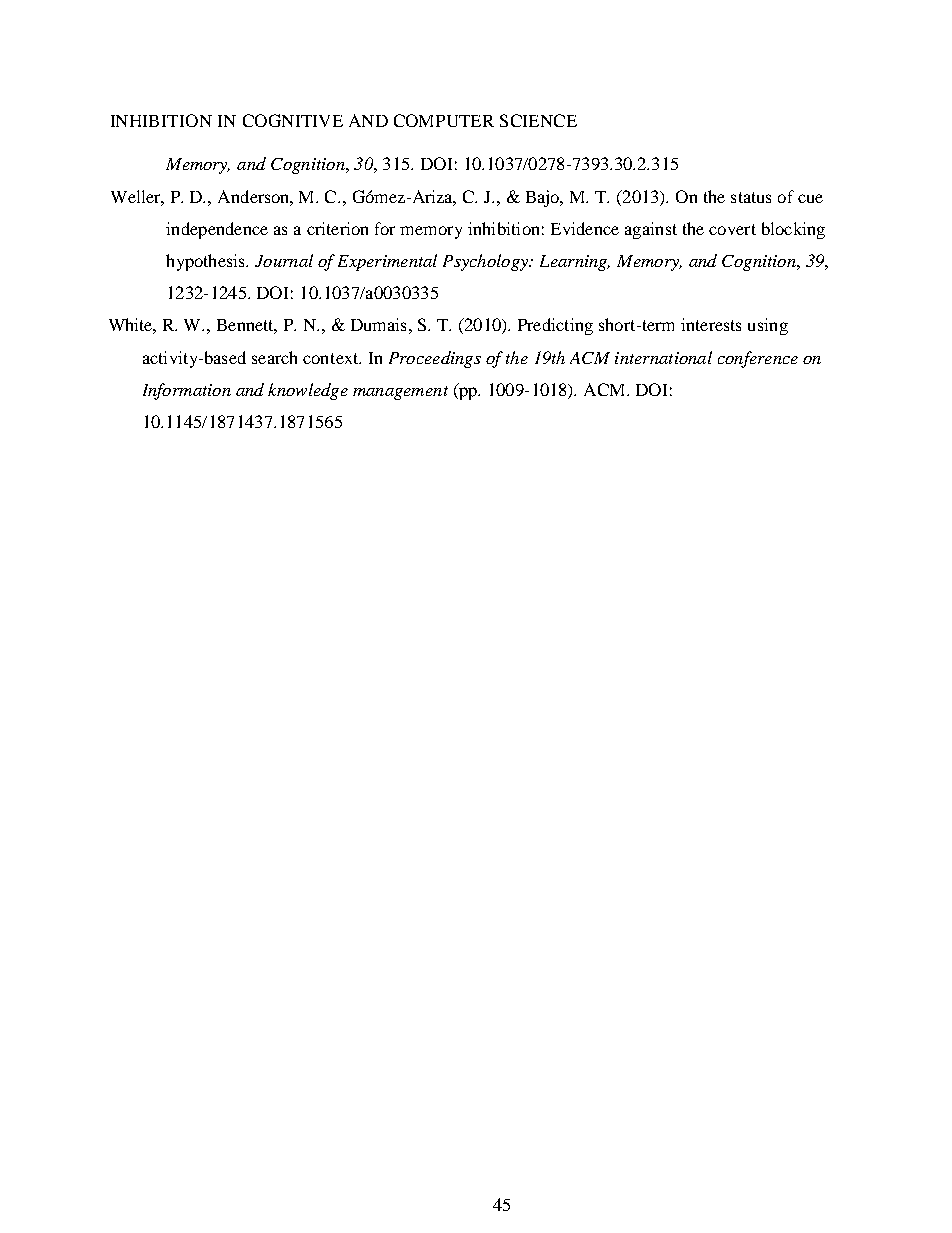 The height and width of the page is (1233, 952). I want to click on status, so click(751, 197).
